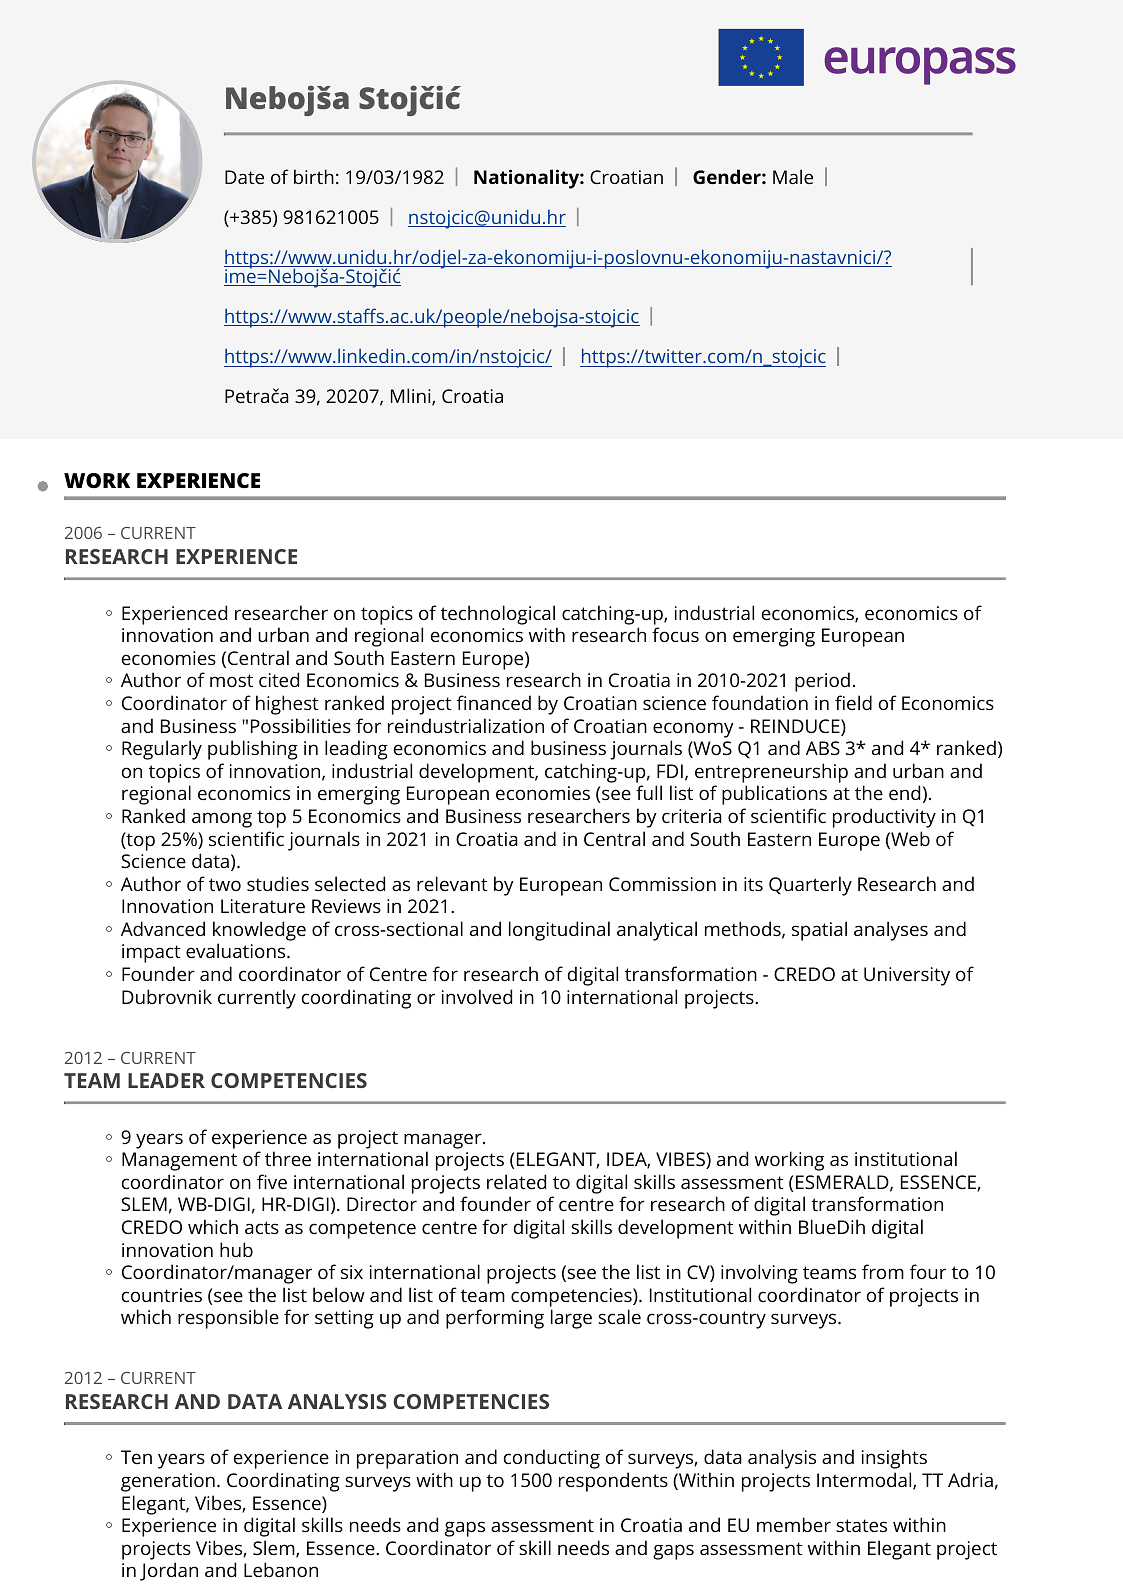 This screenshot has height=1587, width=1123. Describe the element at coordinates (166, 1080) in the screenshot. I see `LEADER` at that location.
